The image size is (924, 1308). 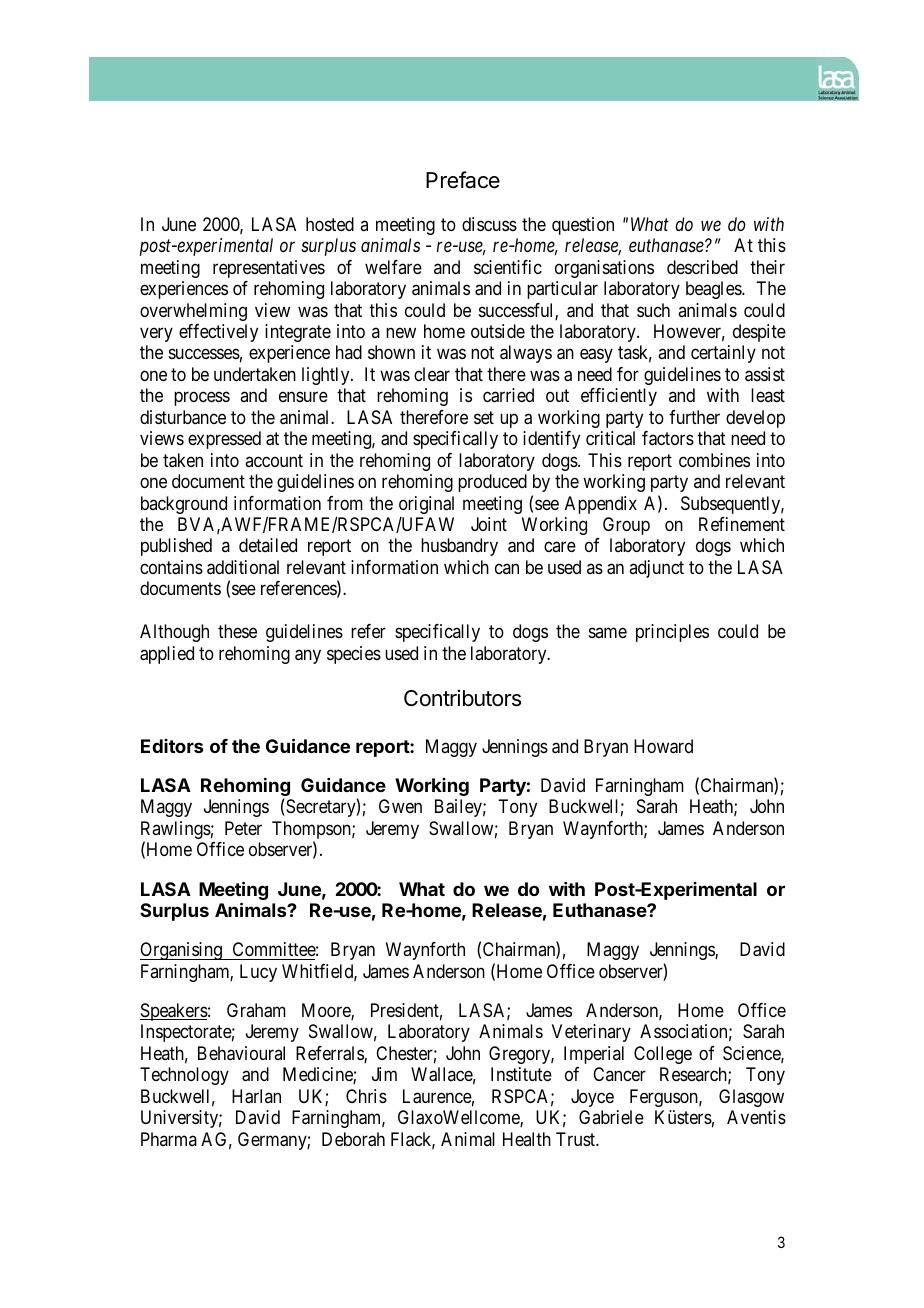 What do you see at coordinates (702, 267) in the image?
I see `described` at bounding box center [702, 267].
